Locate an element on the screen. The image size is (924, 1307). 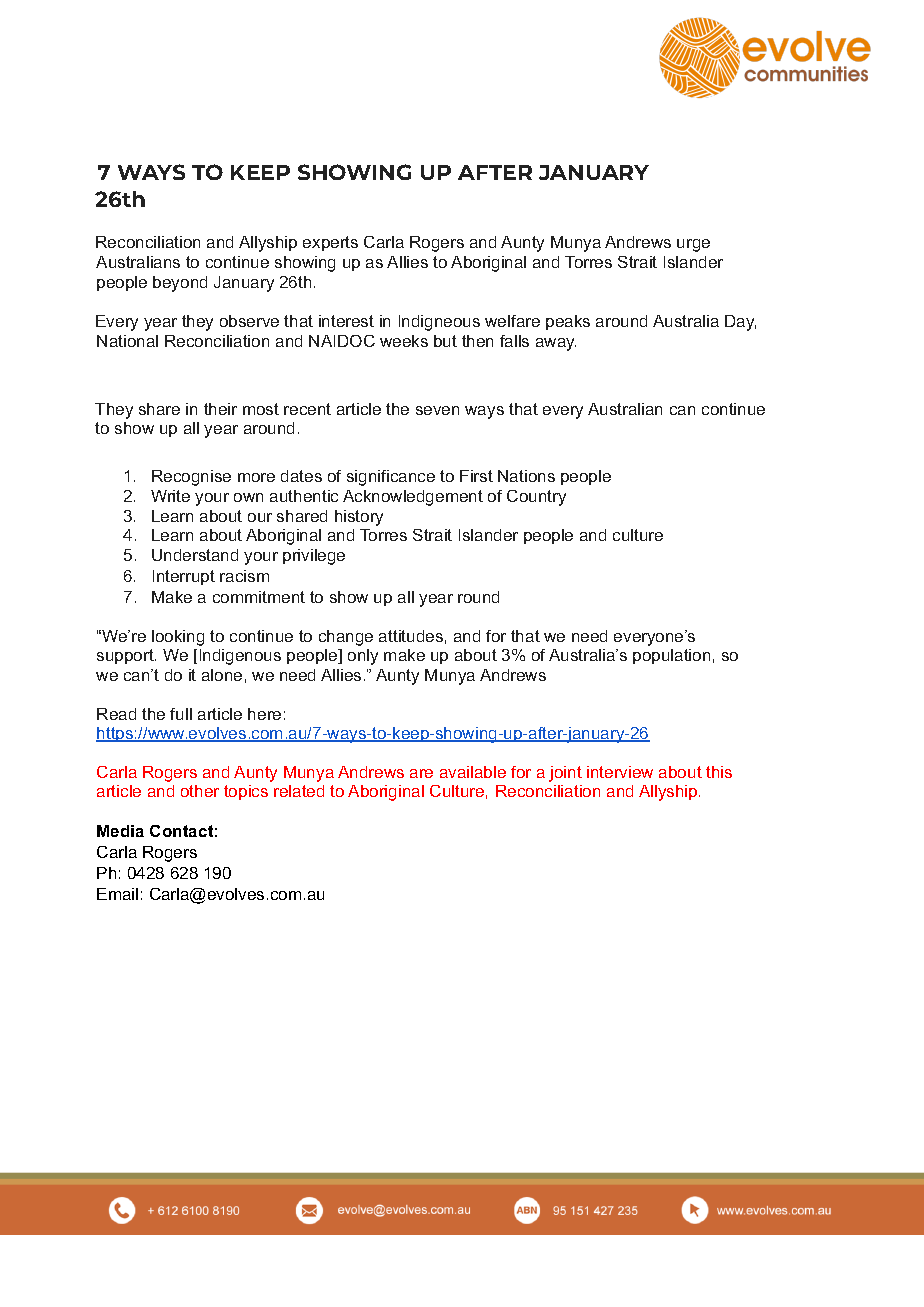
interview is located at coordinates (620, 772).
